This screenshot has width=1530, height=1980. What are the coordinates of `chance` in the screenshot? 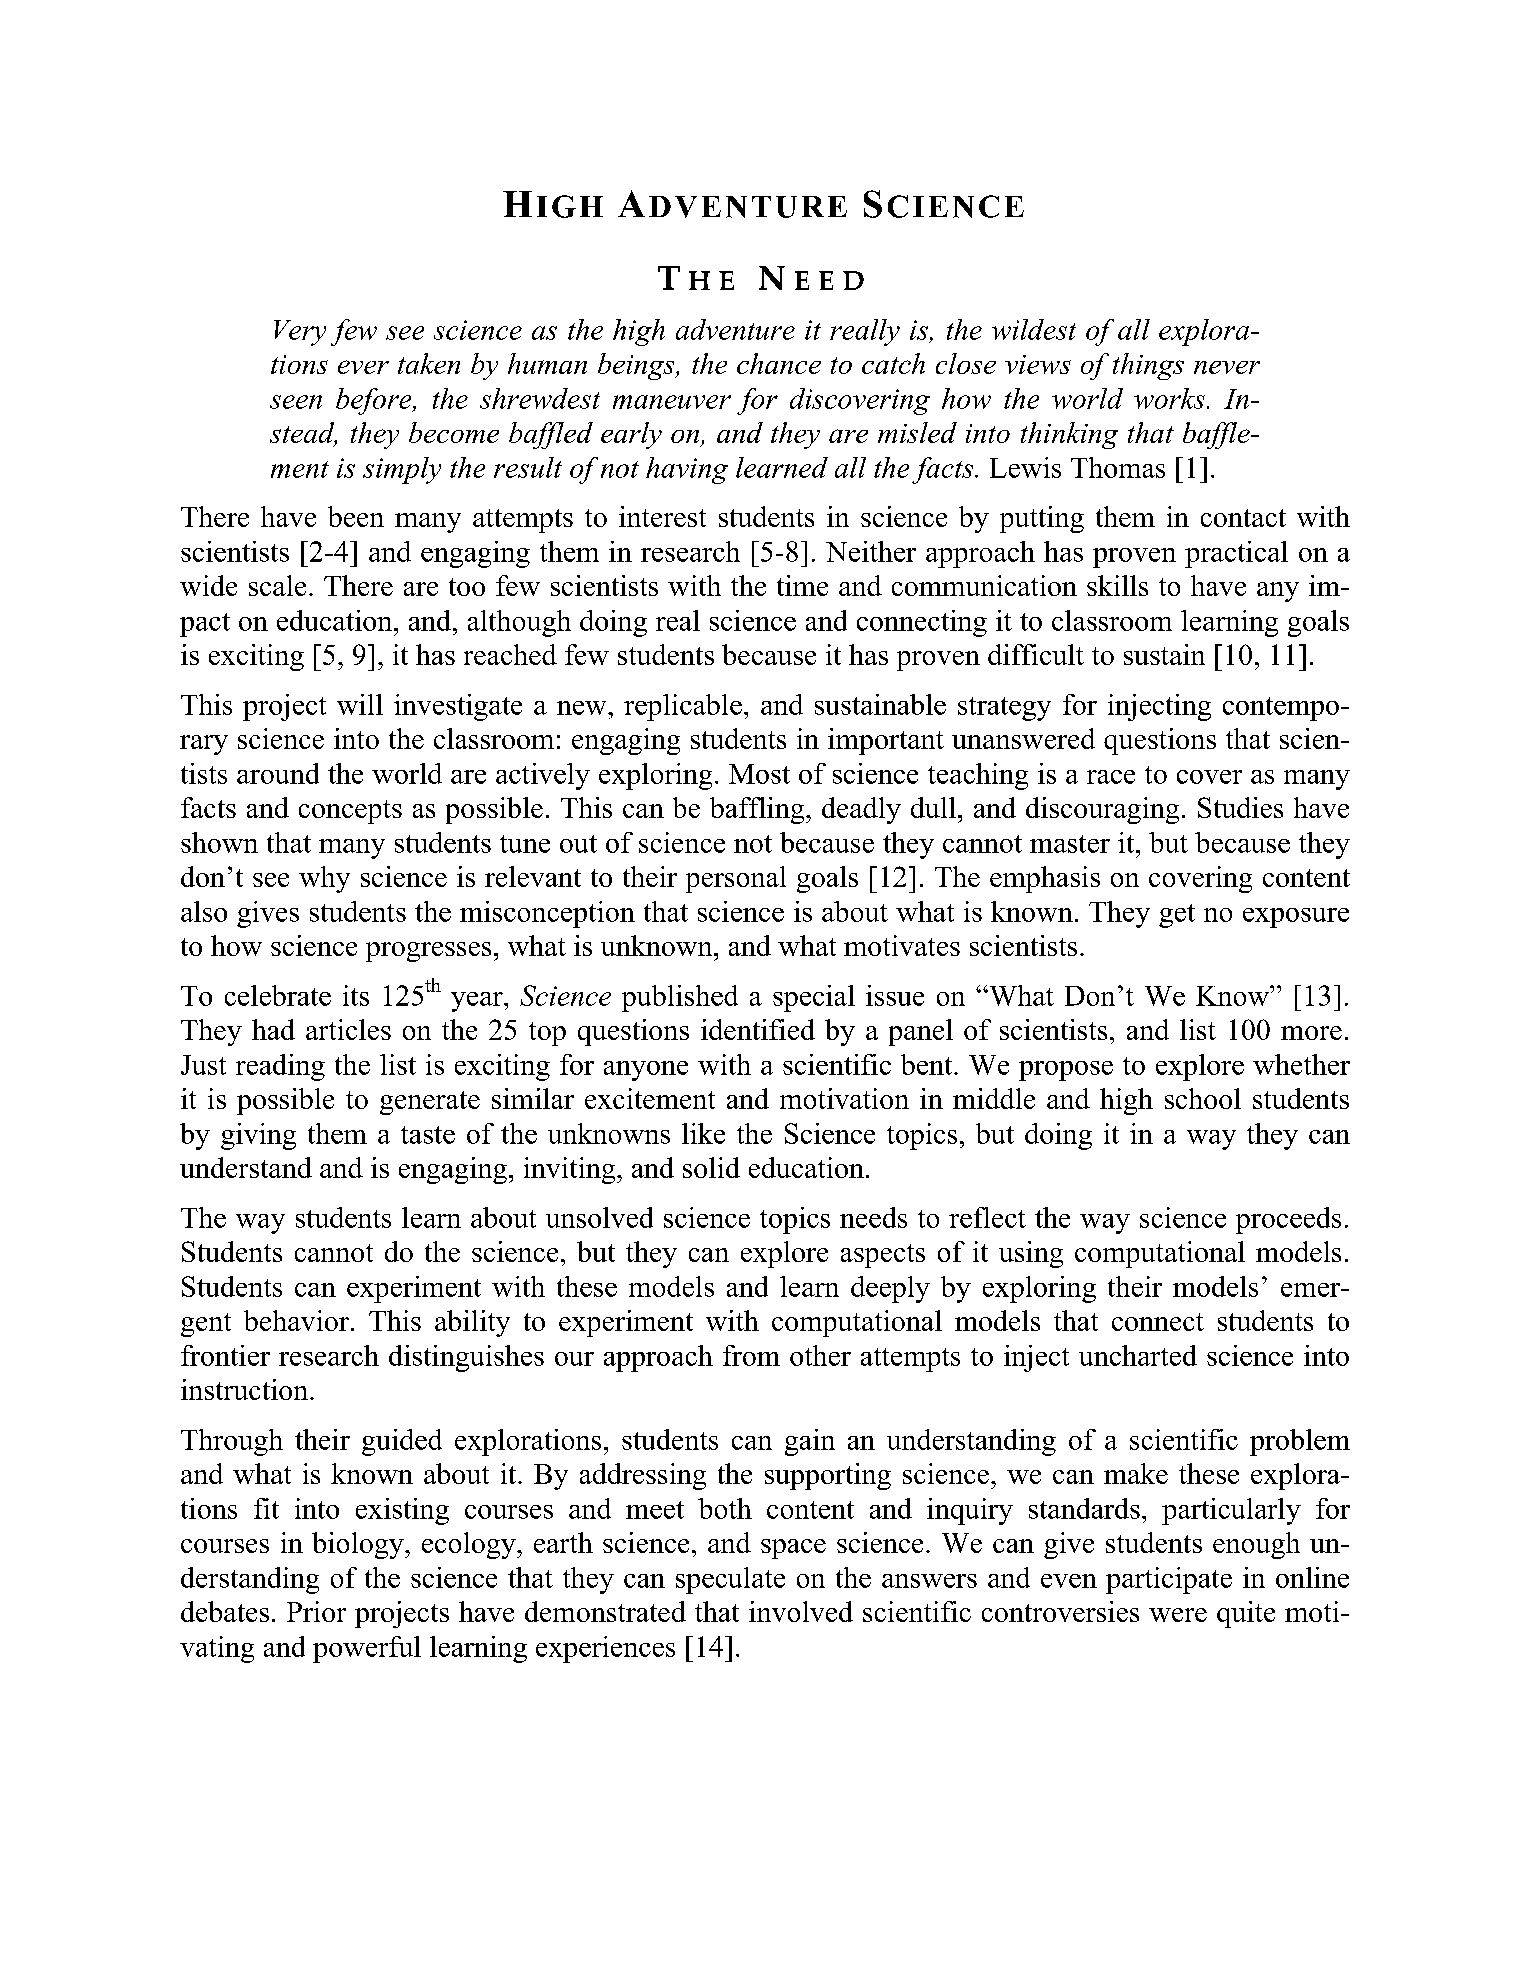 It's located at (779, 363).
